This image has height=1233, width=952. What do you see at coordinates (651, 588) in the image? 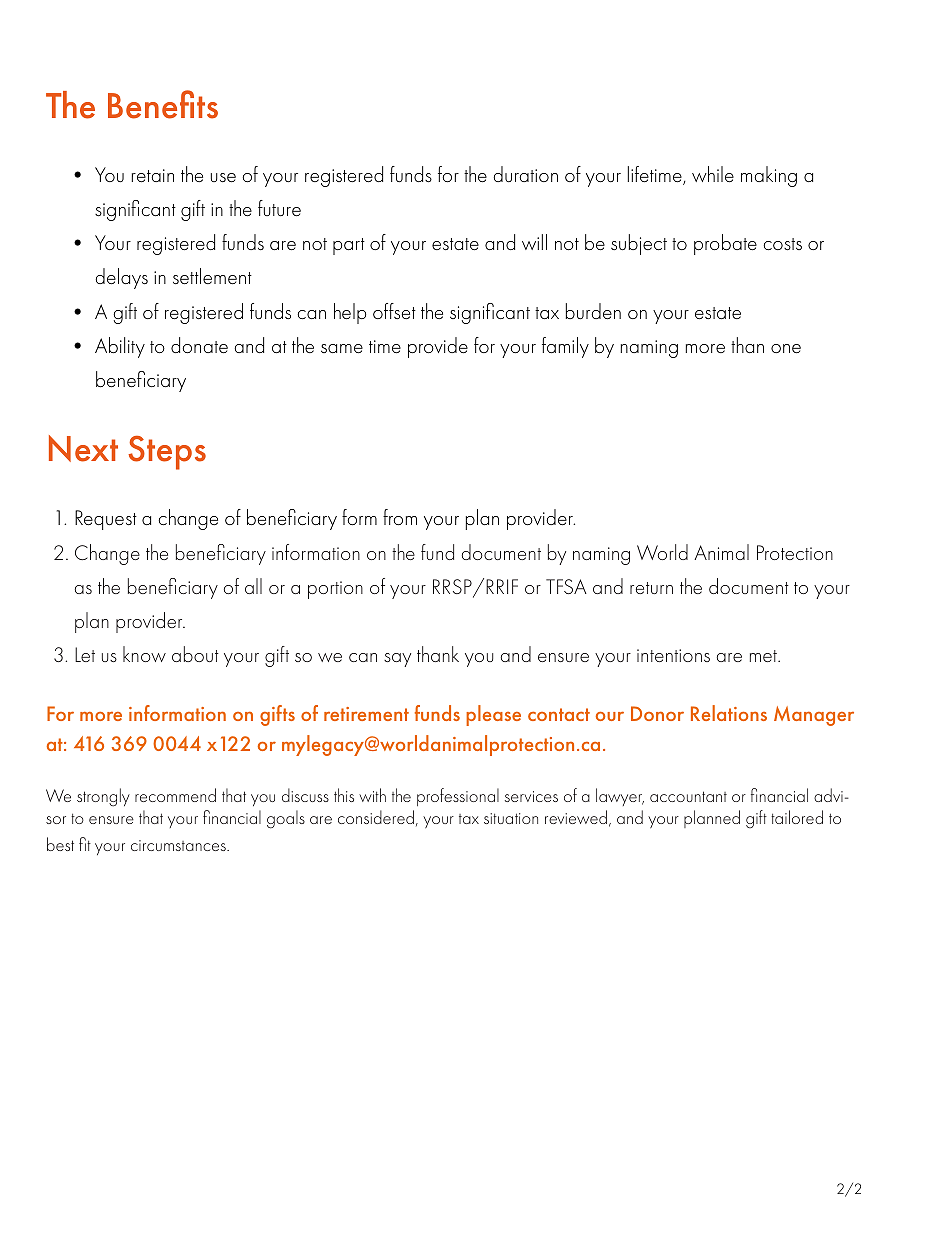
I see `return` at bounding box center [651, 588].
